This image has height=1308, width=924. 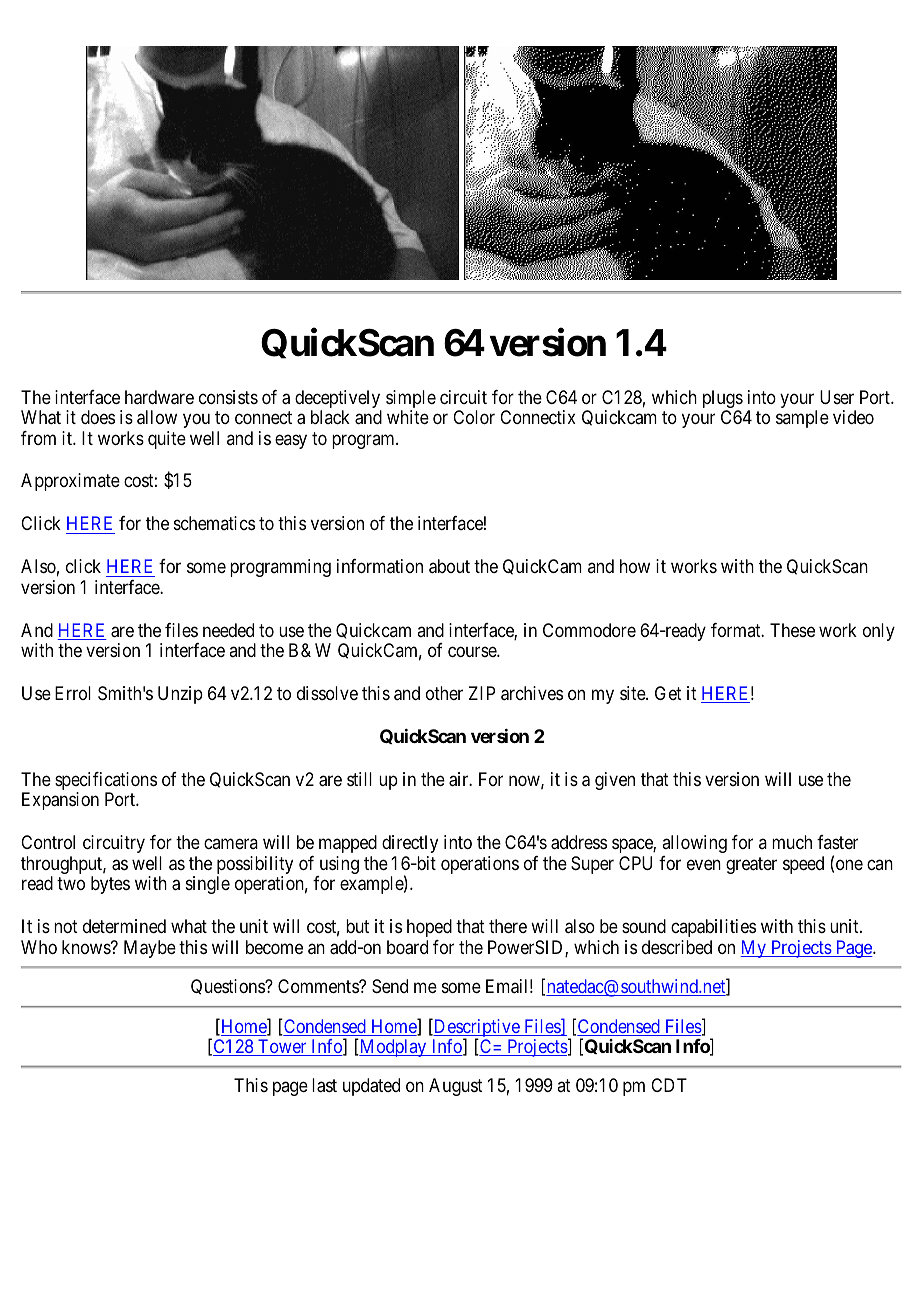 I want to click on sample, so click(x=802, y=419).
